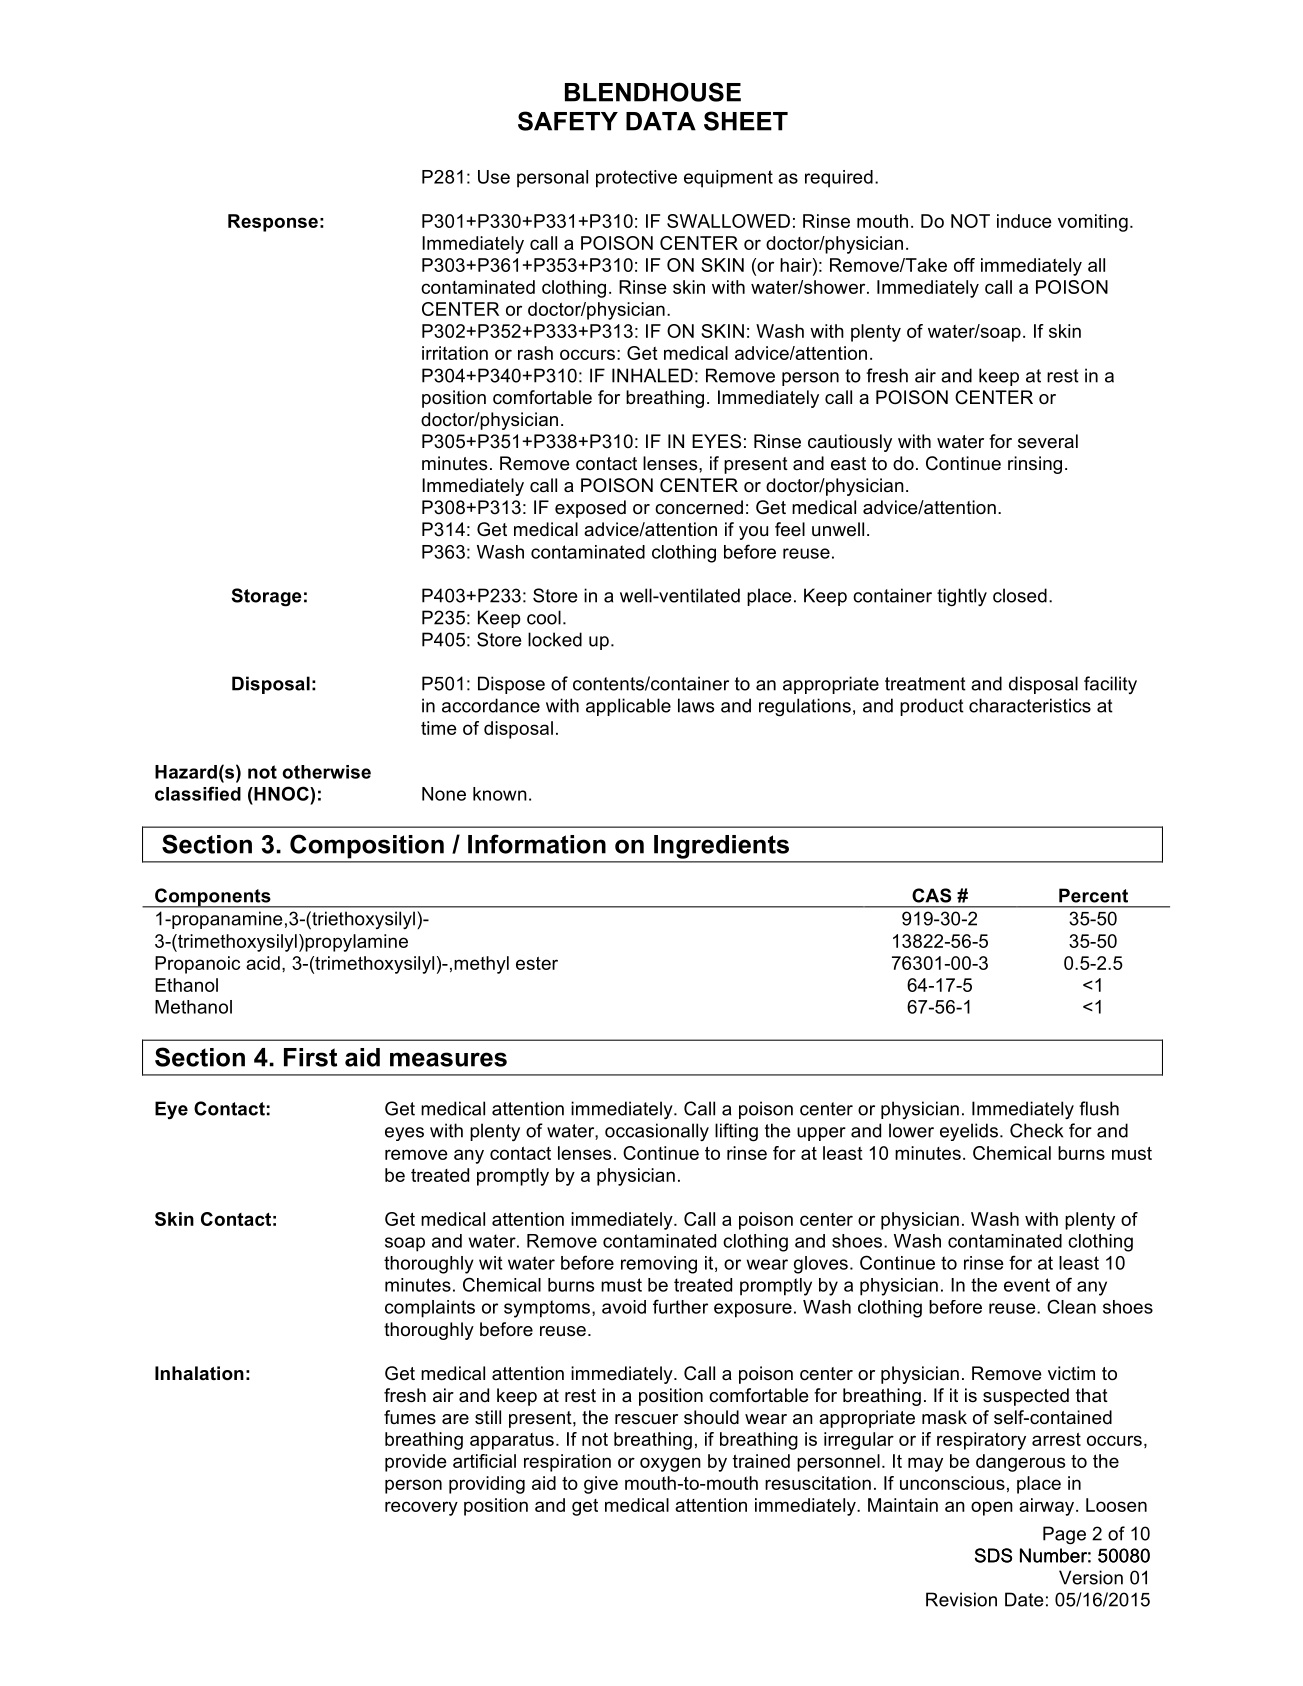  I want to click on Storage, so click(267, 597).
